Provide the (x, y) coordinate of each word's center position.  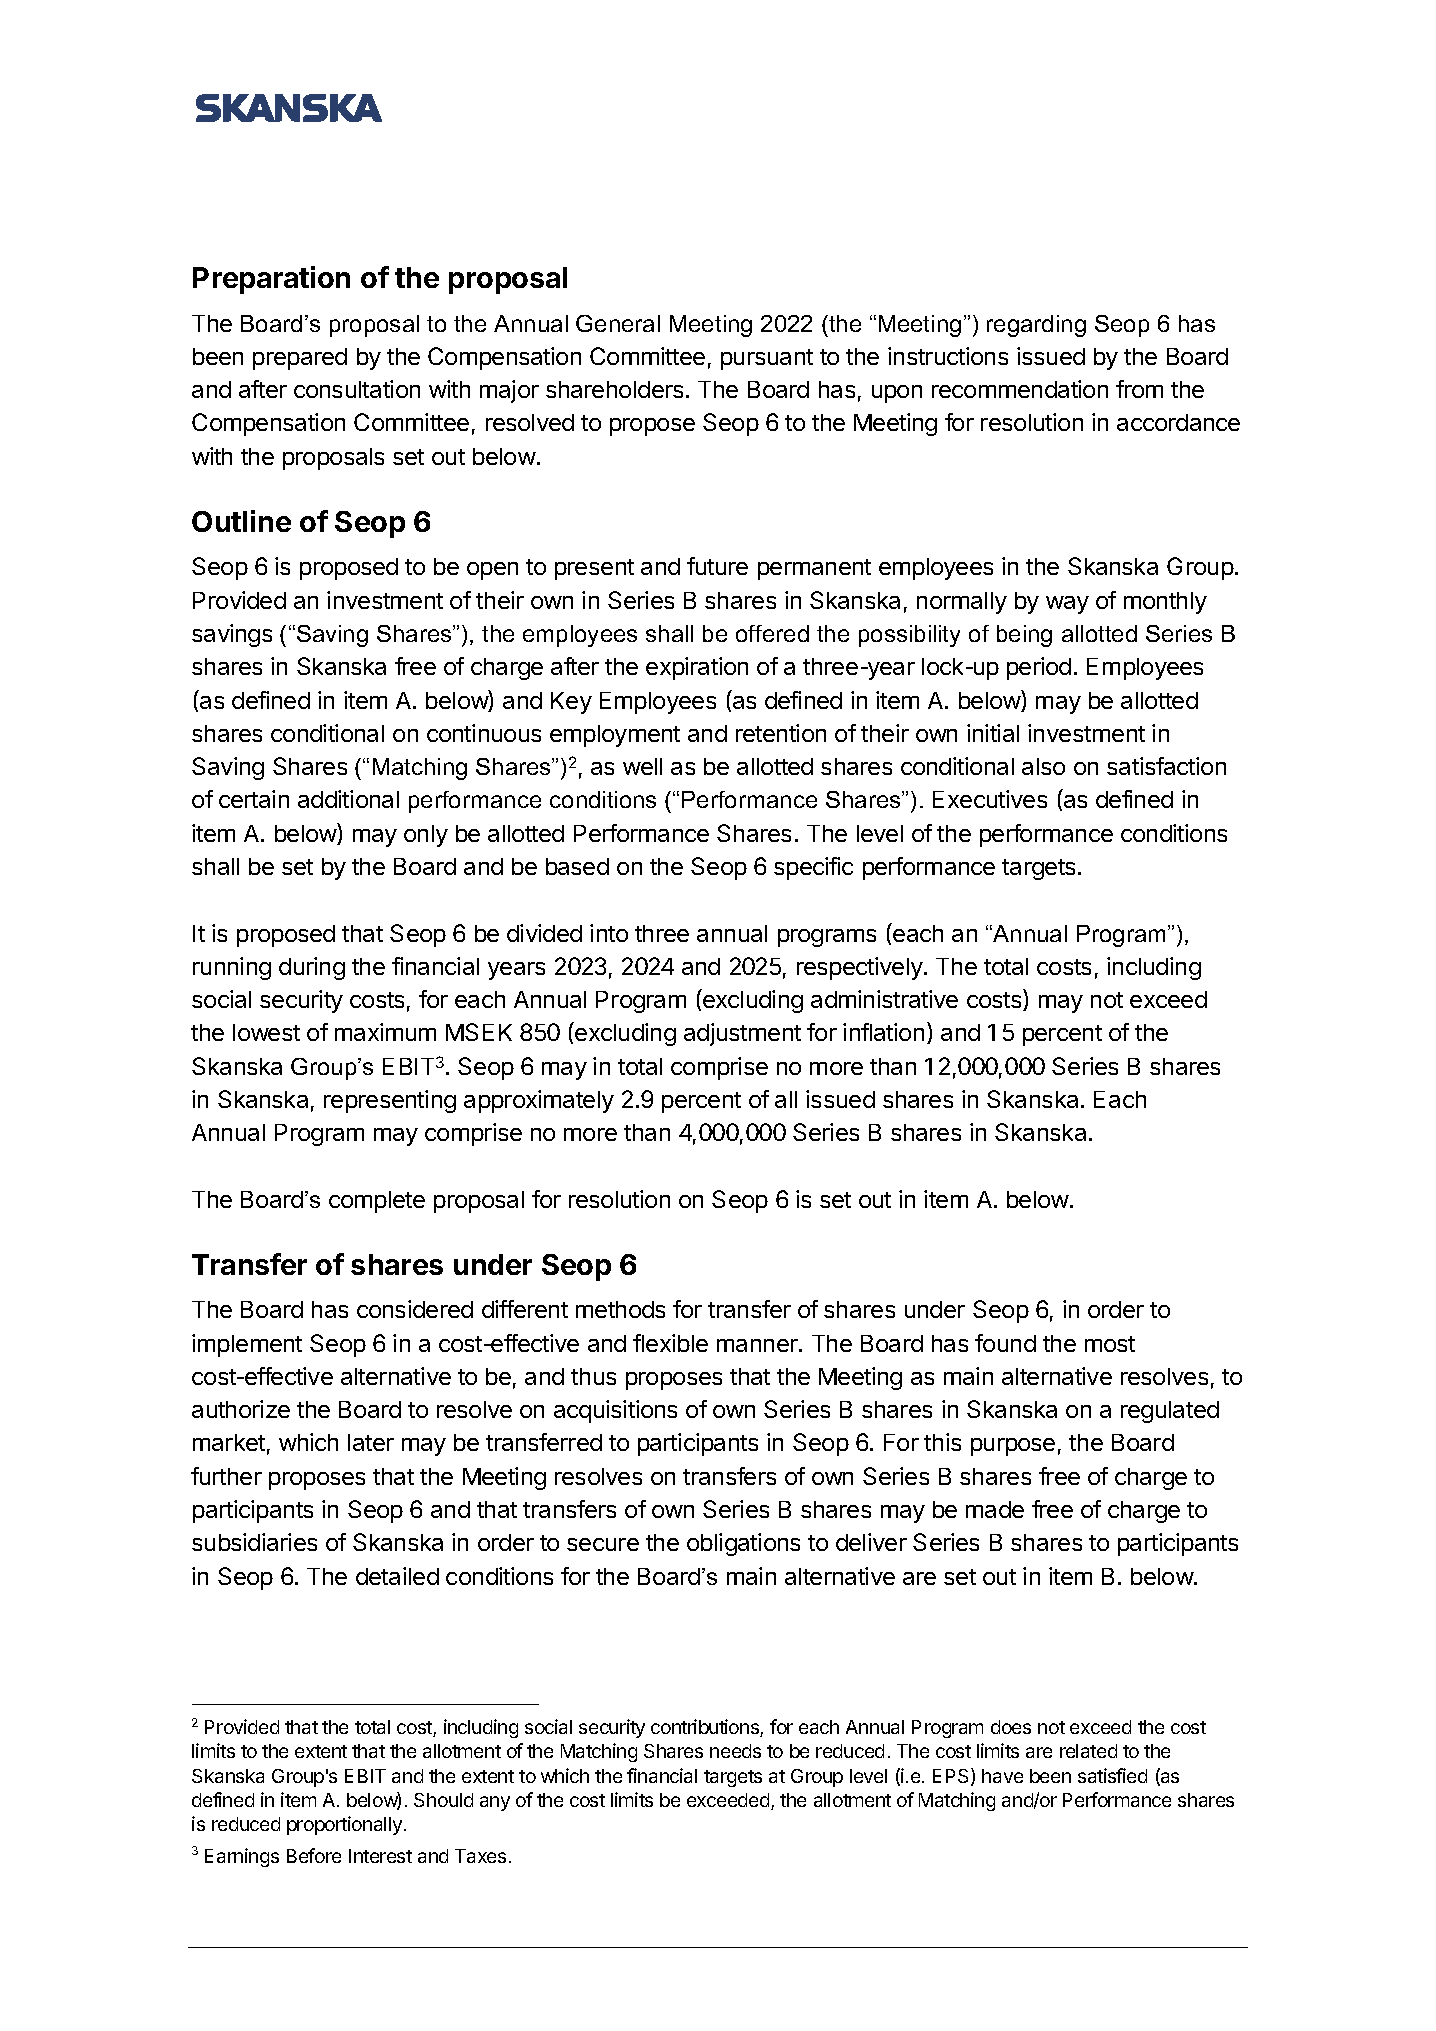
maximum (385, 1032)
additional (348, 799)
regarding (1036, 326)
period (1039, 668)
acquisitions (615, 1411)
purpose (1013, 1447)
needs (735, 1751)
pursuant (767, 359)
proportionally (344, 1825)
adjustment (742, 1034)
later (371, 1442)
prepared (300, 359)
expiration (697, 668)
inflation (883, 1032)
